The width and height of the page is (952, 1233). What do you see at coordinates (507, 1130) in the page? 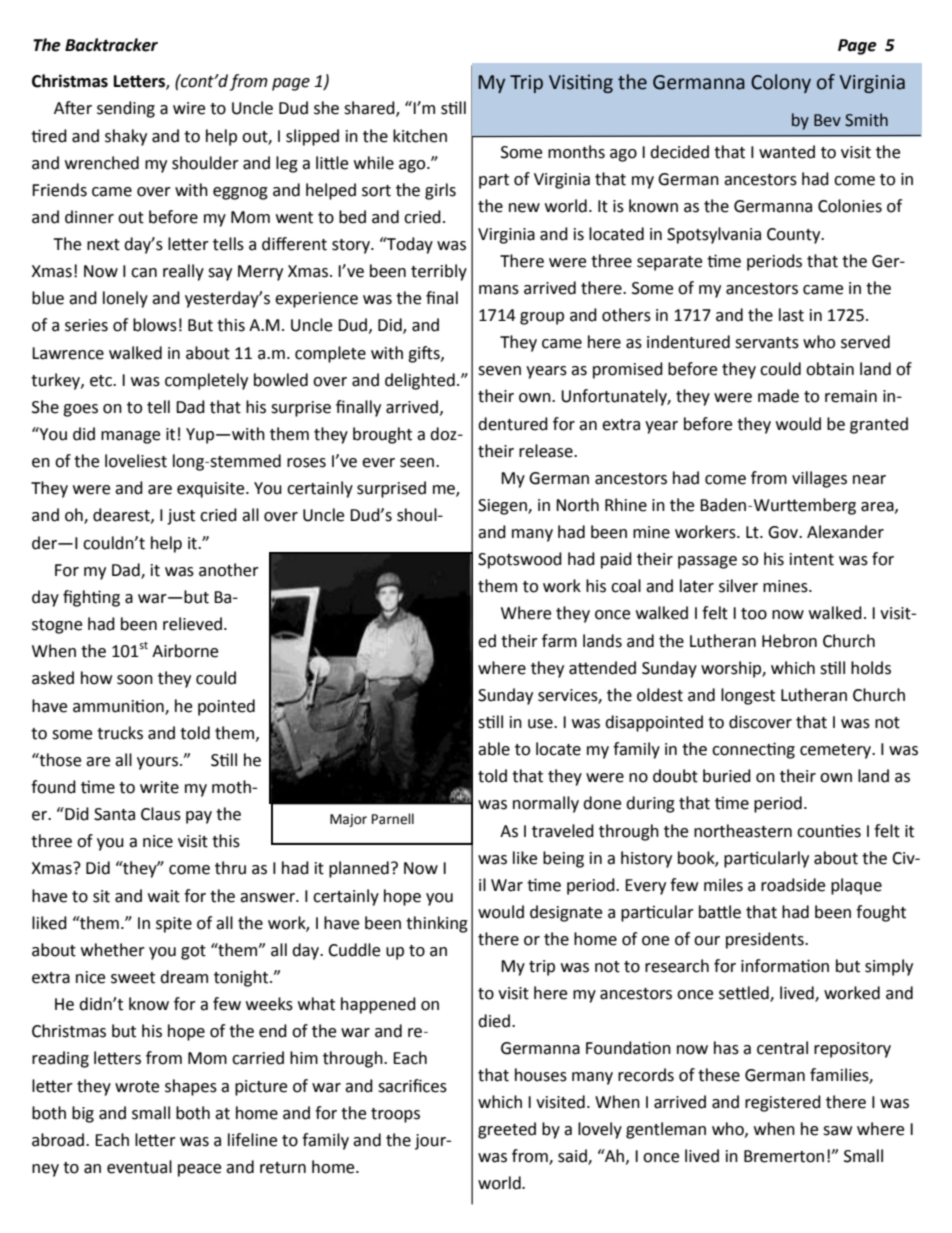
I see `greeted` at bounding box center [507, 1130].
